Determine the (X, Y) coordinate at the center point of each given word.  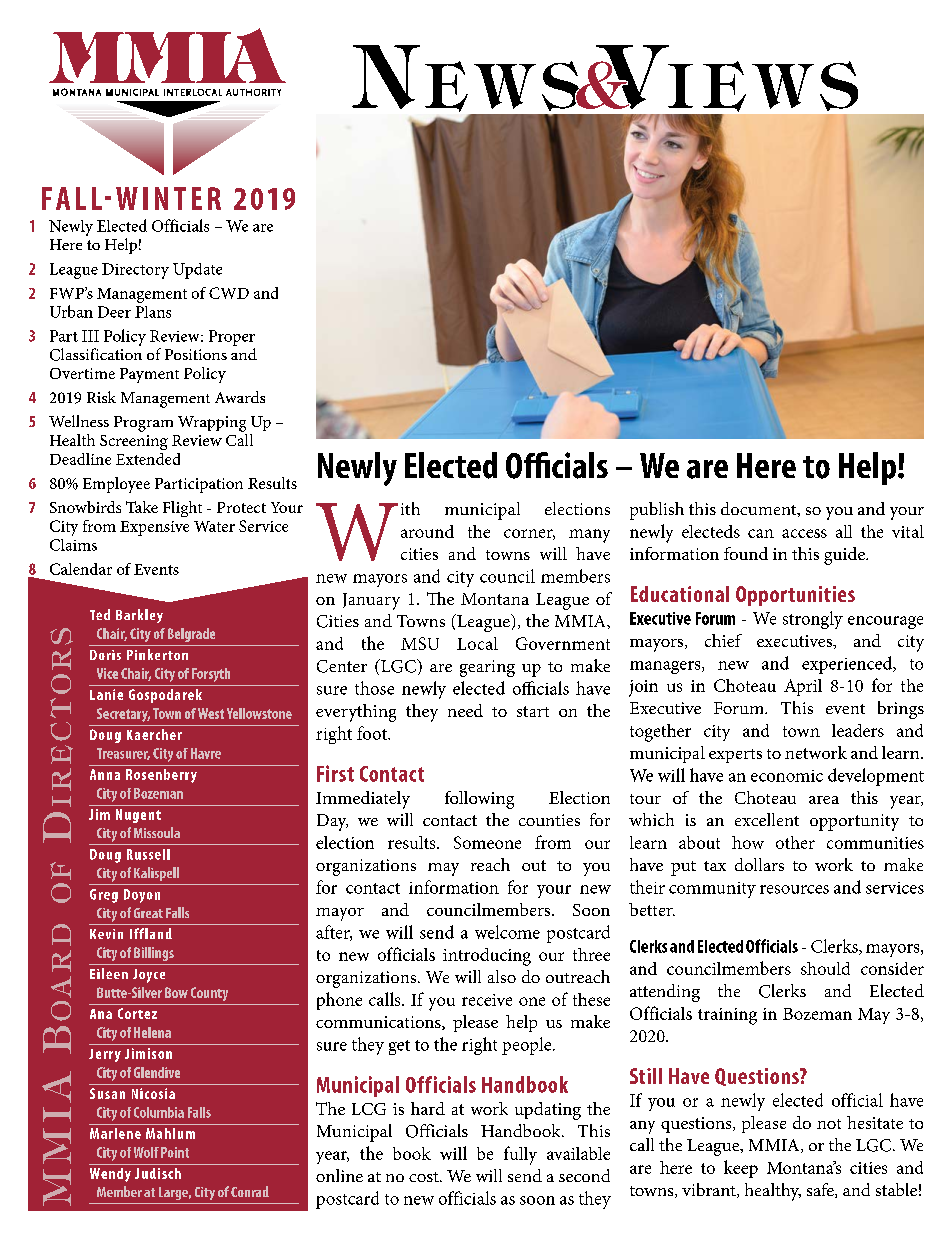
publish (657, 511)
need (465, 710)
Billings (154, 954)
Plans (153, 312)
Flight (182, 509)
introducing (487, 957)
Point (175, 1152)
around (427, 531)
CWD (229, 293)
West (211, 713)
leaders (858, 730)
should (825, 968)
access (804, 533)
